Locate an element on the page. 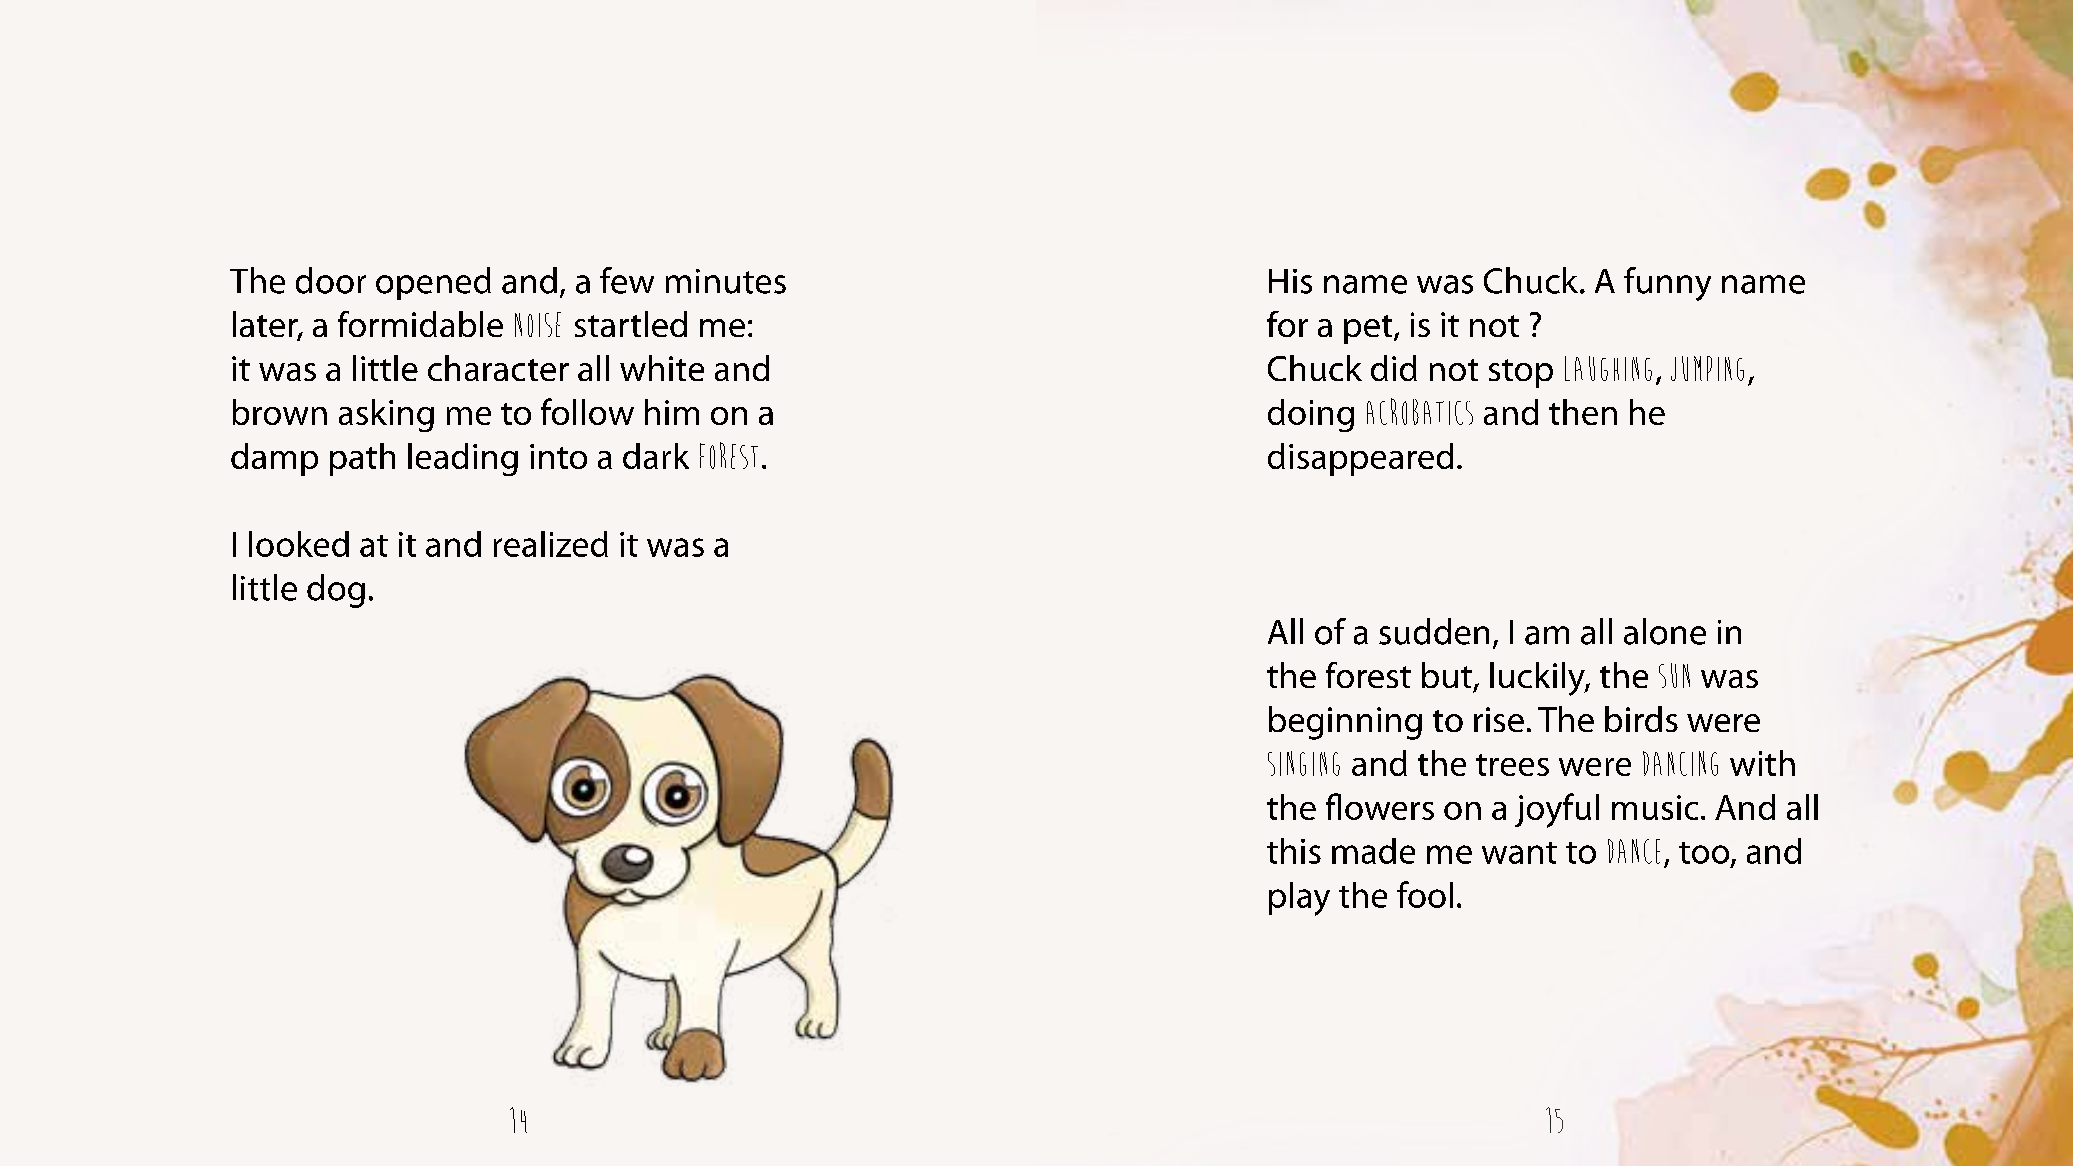  funny is located at coordinates (1667, 284).
